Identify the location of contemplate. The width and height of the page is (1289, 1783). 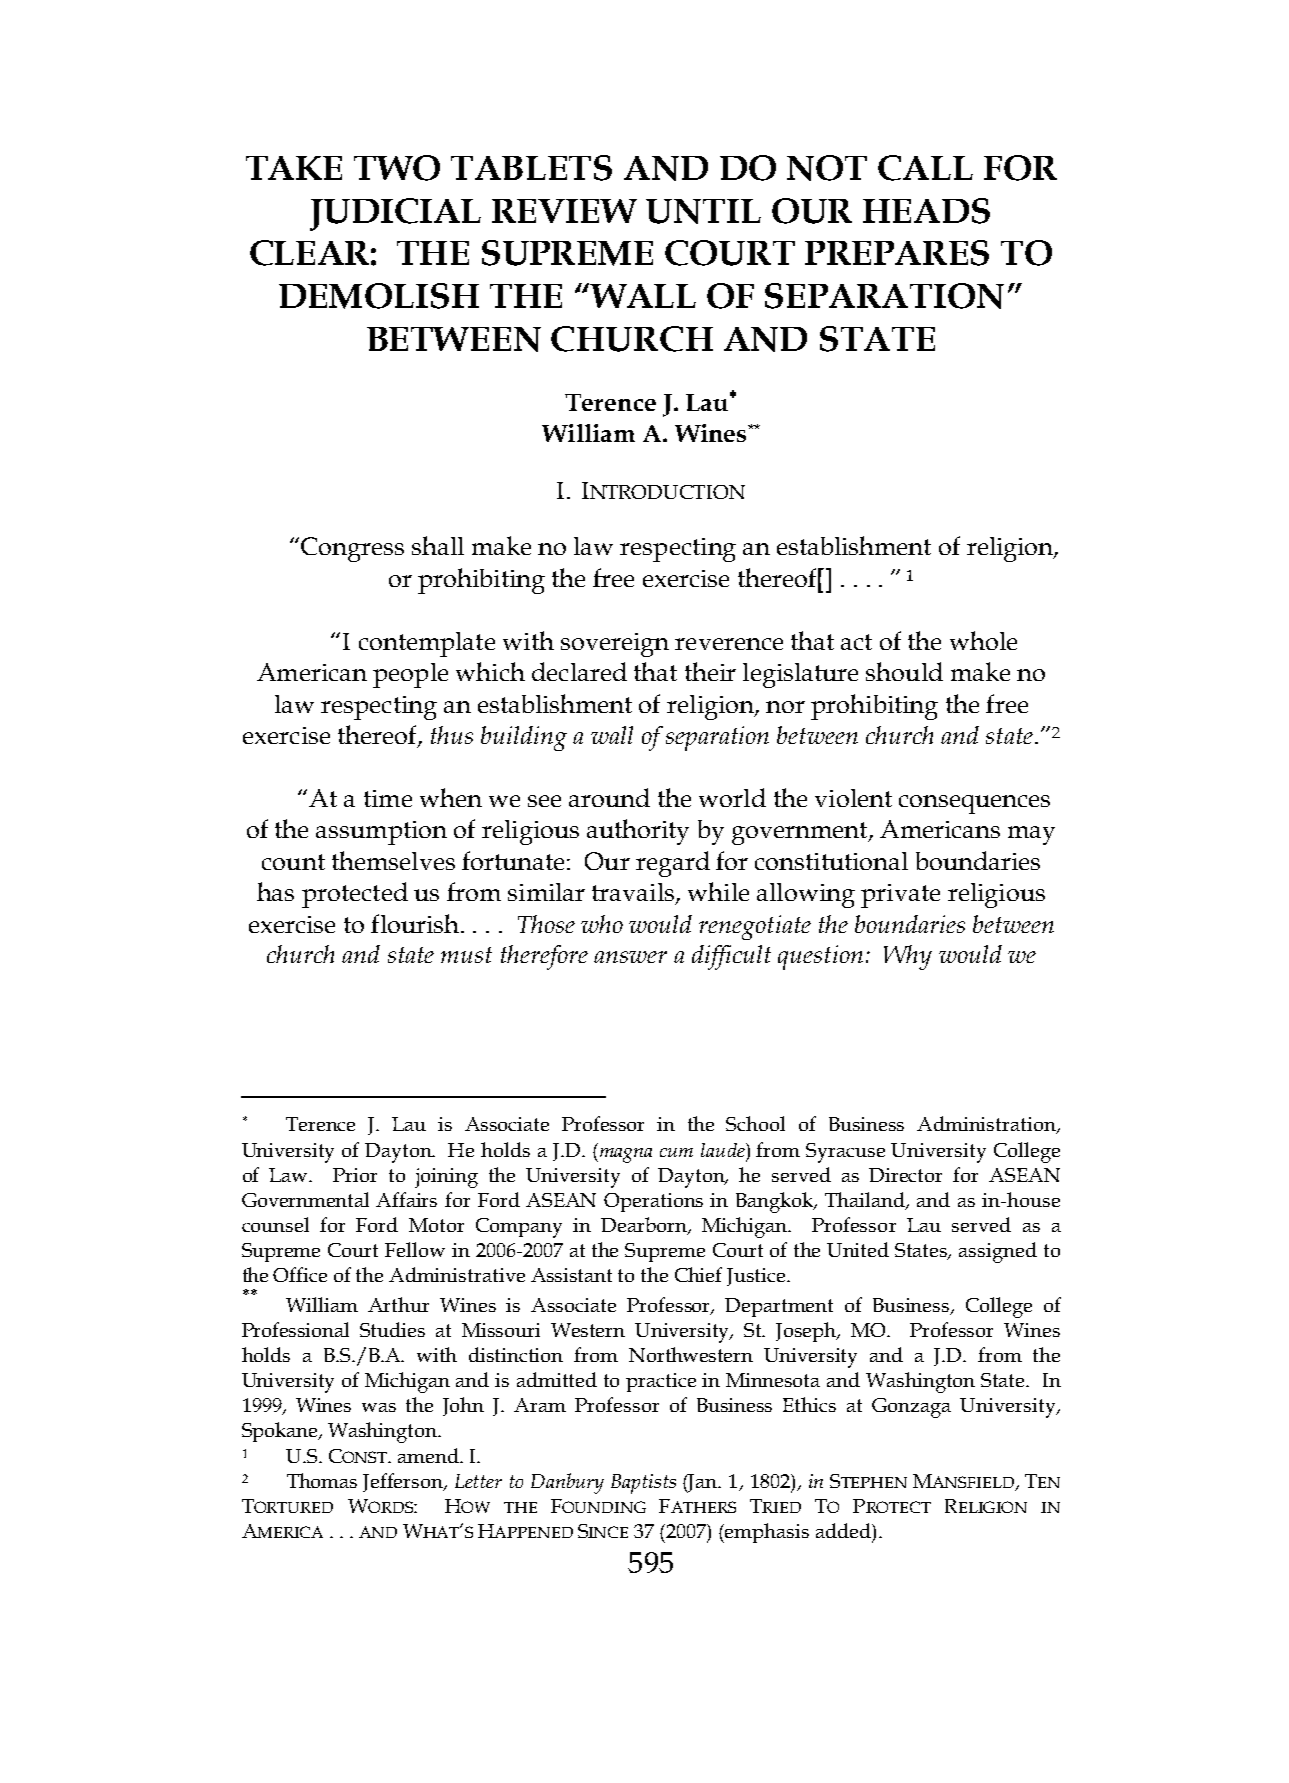
(427, 644).
